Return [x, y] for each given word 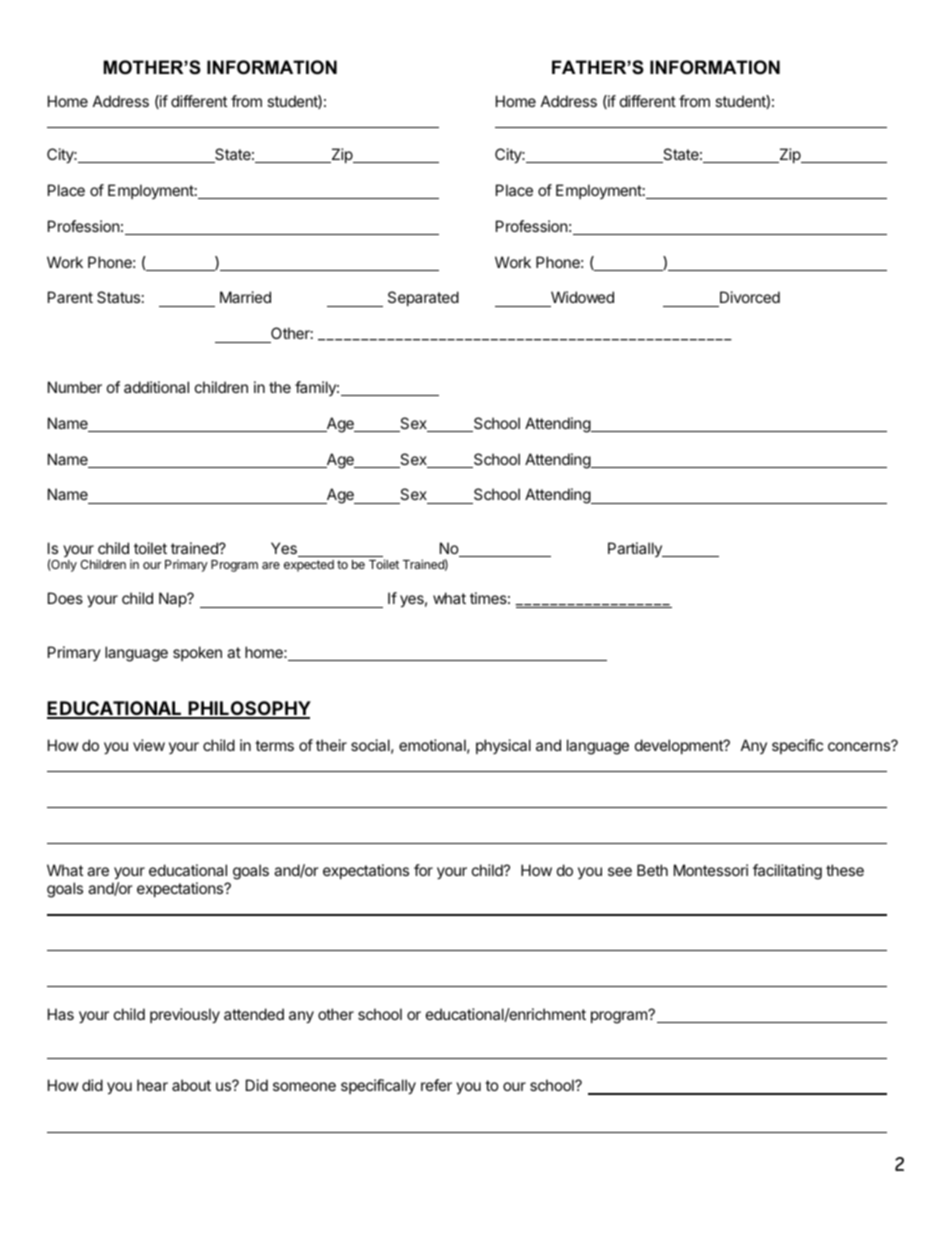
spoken [197, 653]
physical [503, 746]
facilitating [787, 872]
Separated [423, 298]
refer [436, 1085]
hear [152, 1085]
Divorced [749, 299]
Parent [70, 297]
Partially [636, 549]
